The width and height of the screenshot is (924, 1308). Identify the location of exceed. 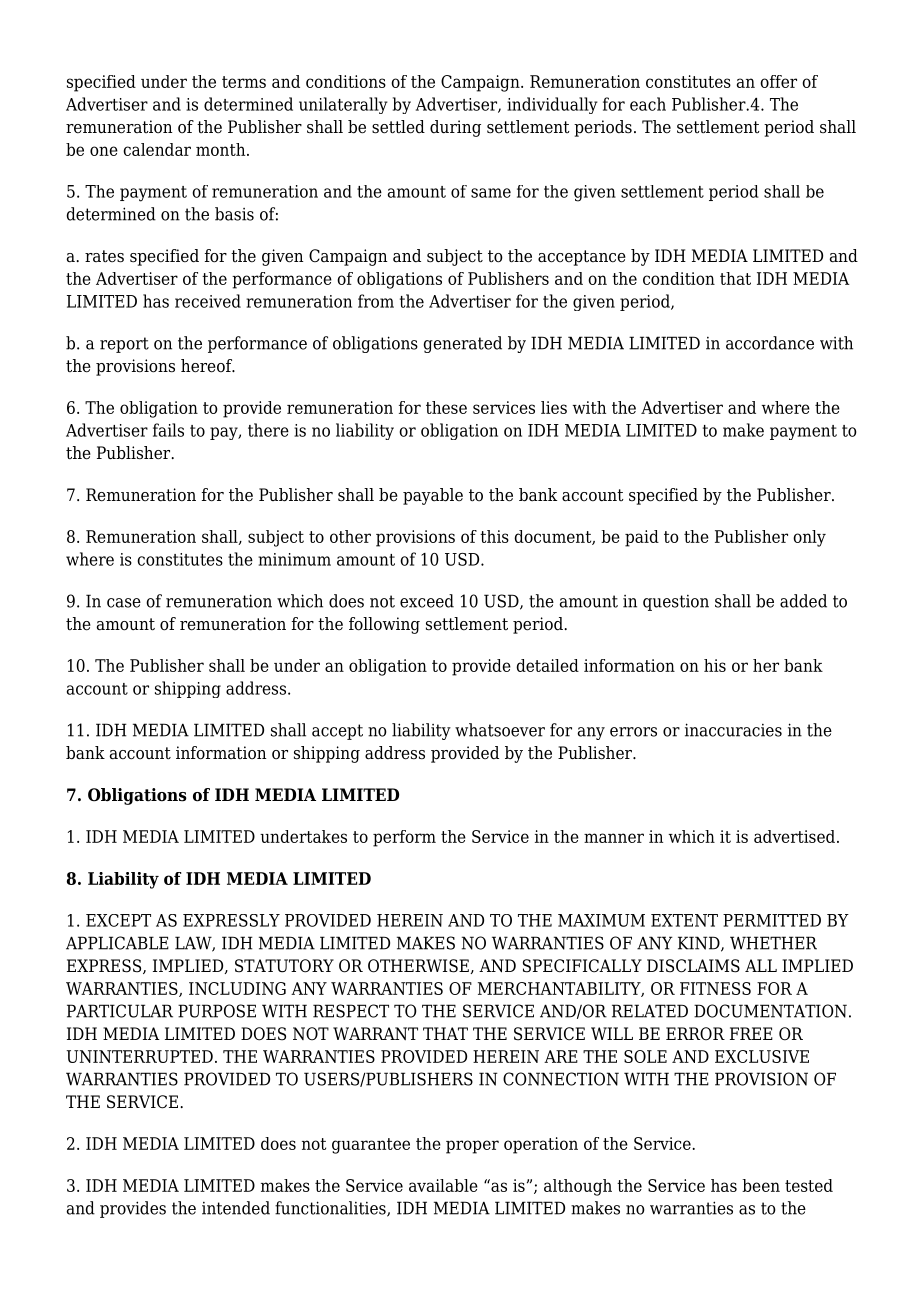
(427, 601).
